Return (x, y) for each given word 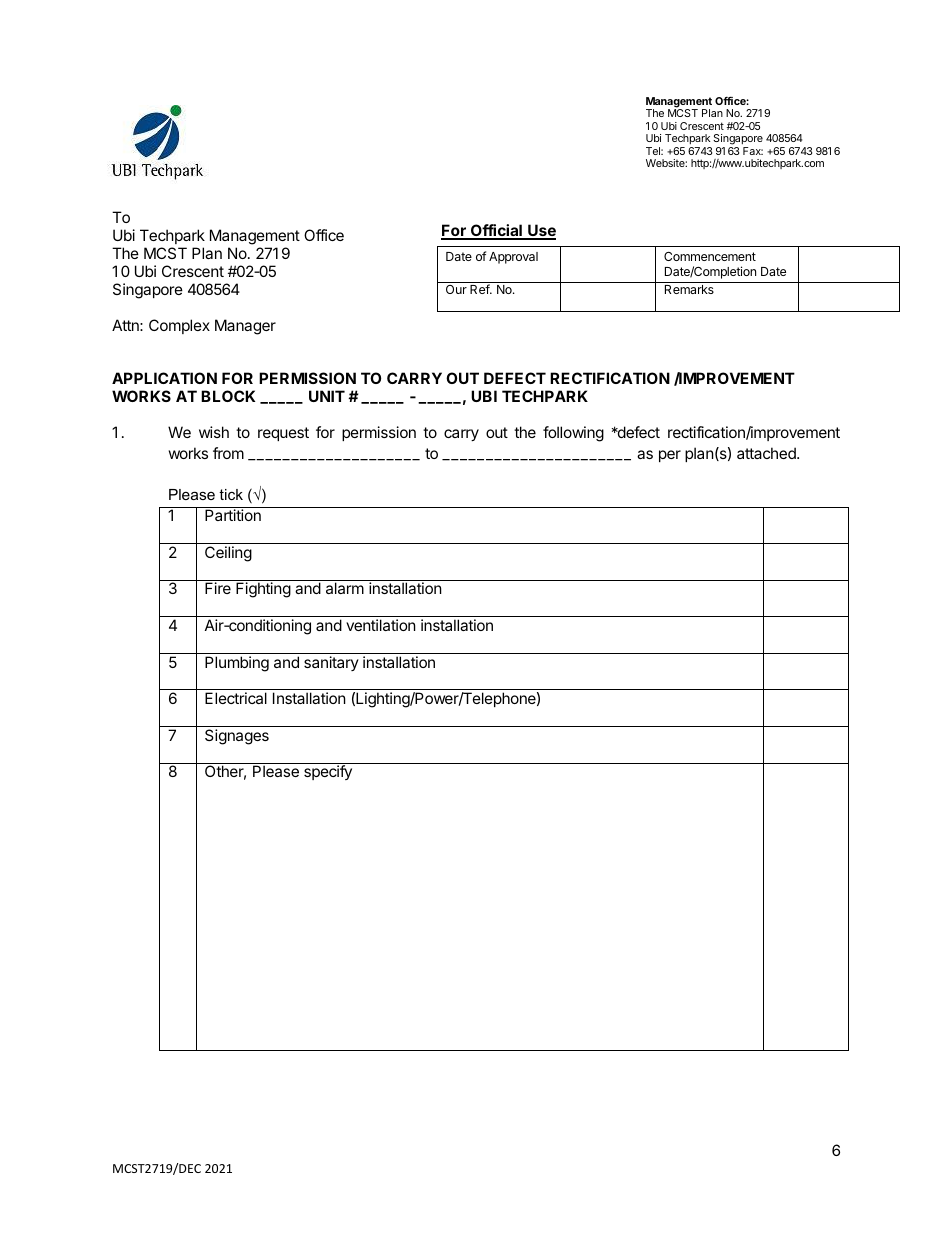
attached (767, 453)
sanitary (331, 663)
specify (328, 772)
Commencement (710, 256)
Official (496, 231)
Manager (245, 327)
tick (231, 494)
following (573, 434)
